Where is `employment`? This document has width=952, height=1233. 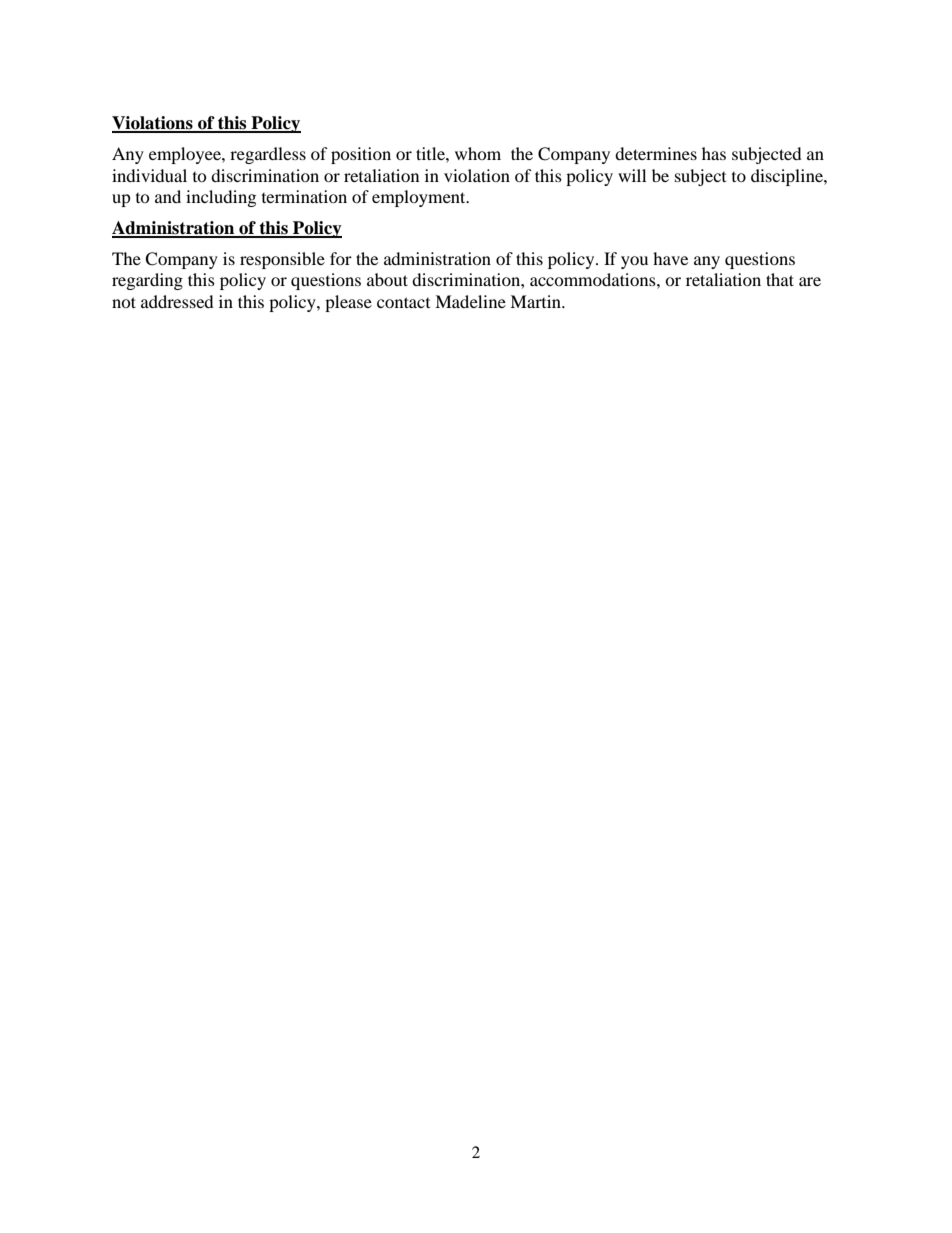
employment is located at coordinates (420, 198).
